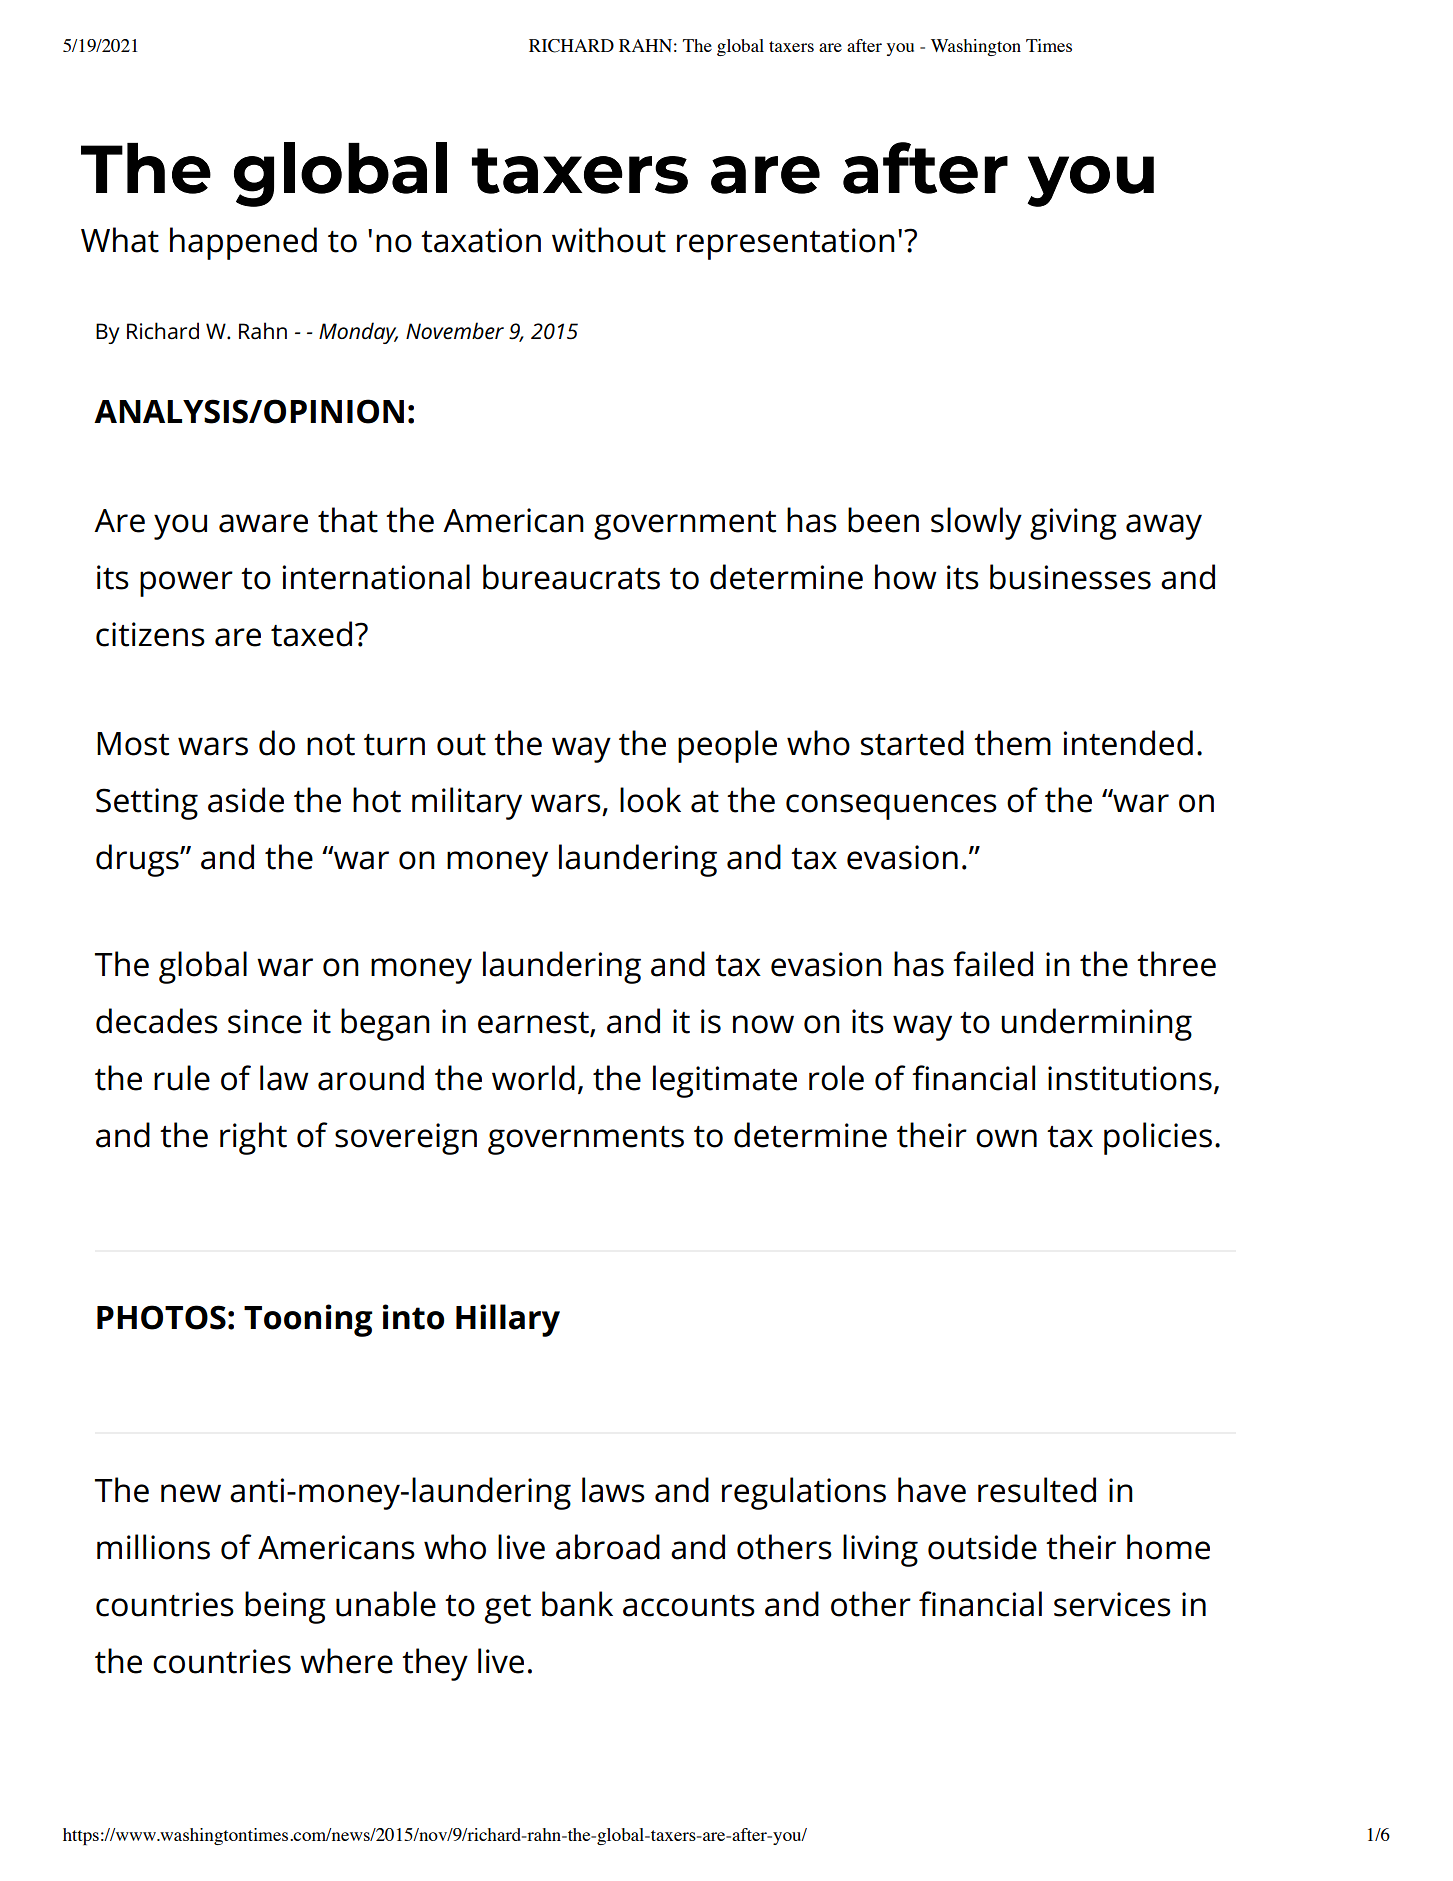 Image resolution: width=1453 pixels, height=1881 pixels. What do you see at coordinates (1070, 577) in the page?
I see `businesses` at bounding box center [1070, 577].
